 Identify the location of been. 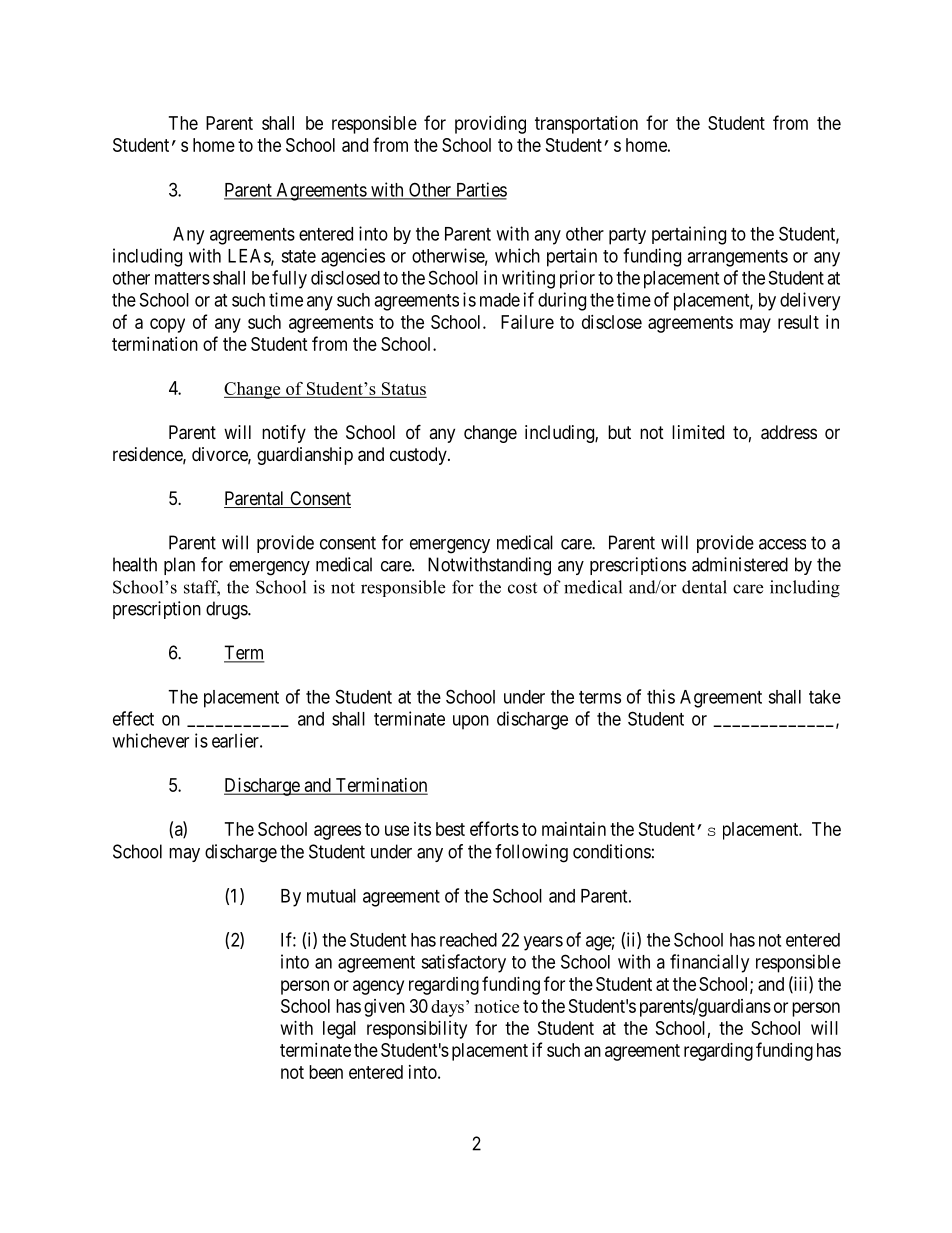
(326, 1072).
